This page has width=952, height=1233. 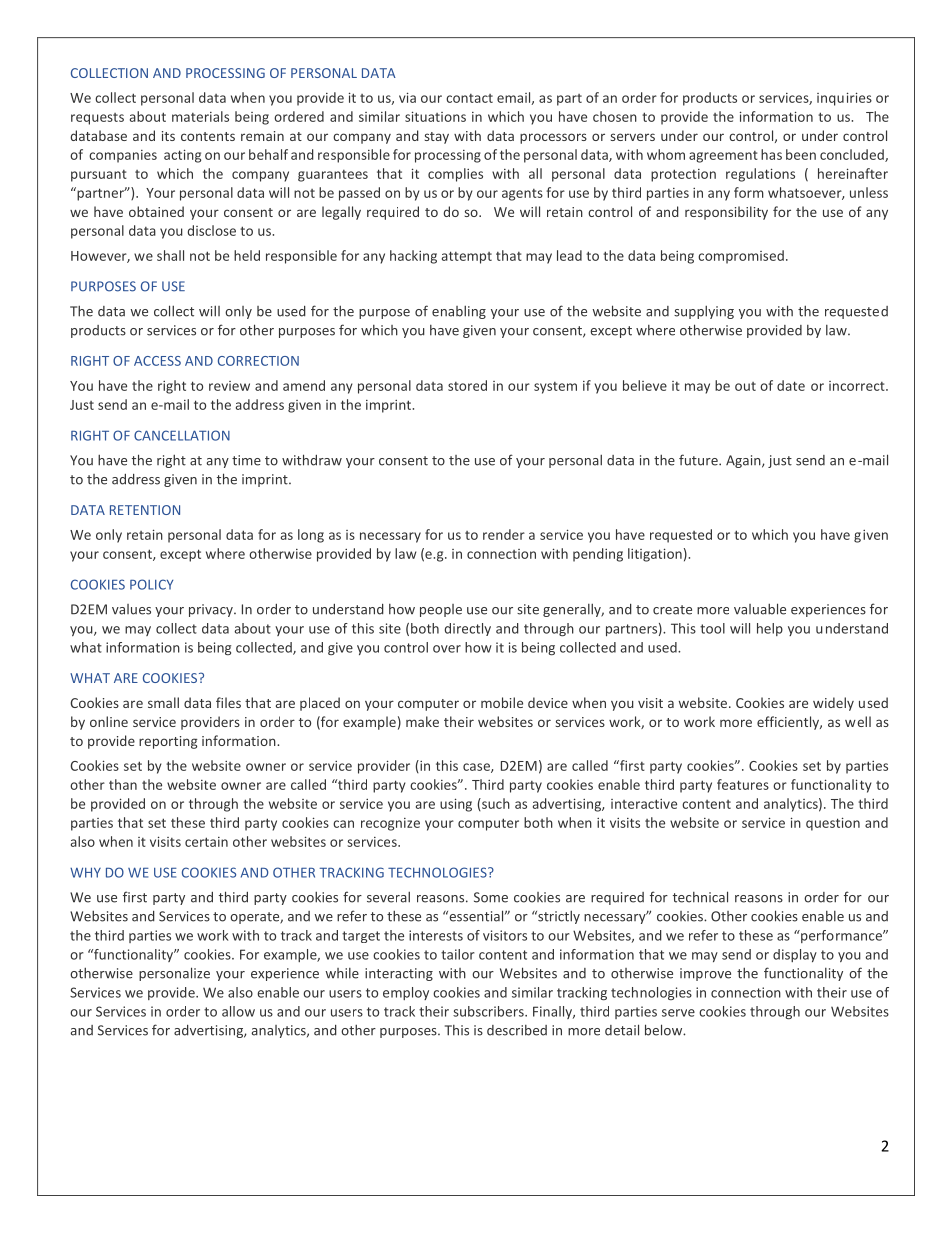 I want to click on enabling, so click(x=459, y=312).
